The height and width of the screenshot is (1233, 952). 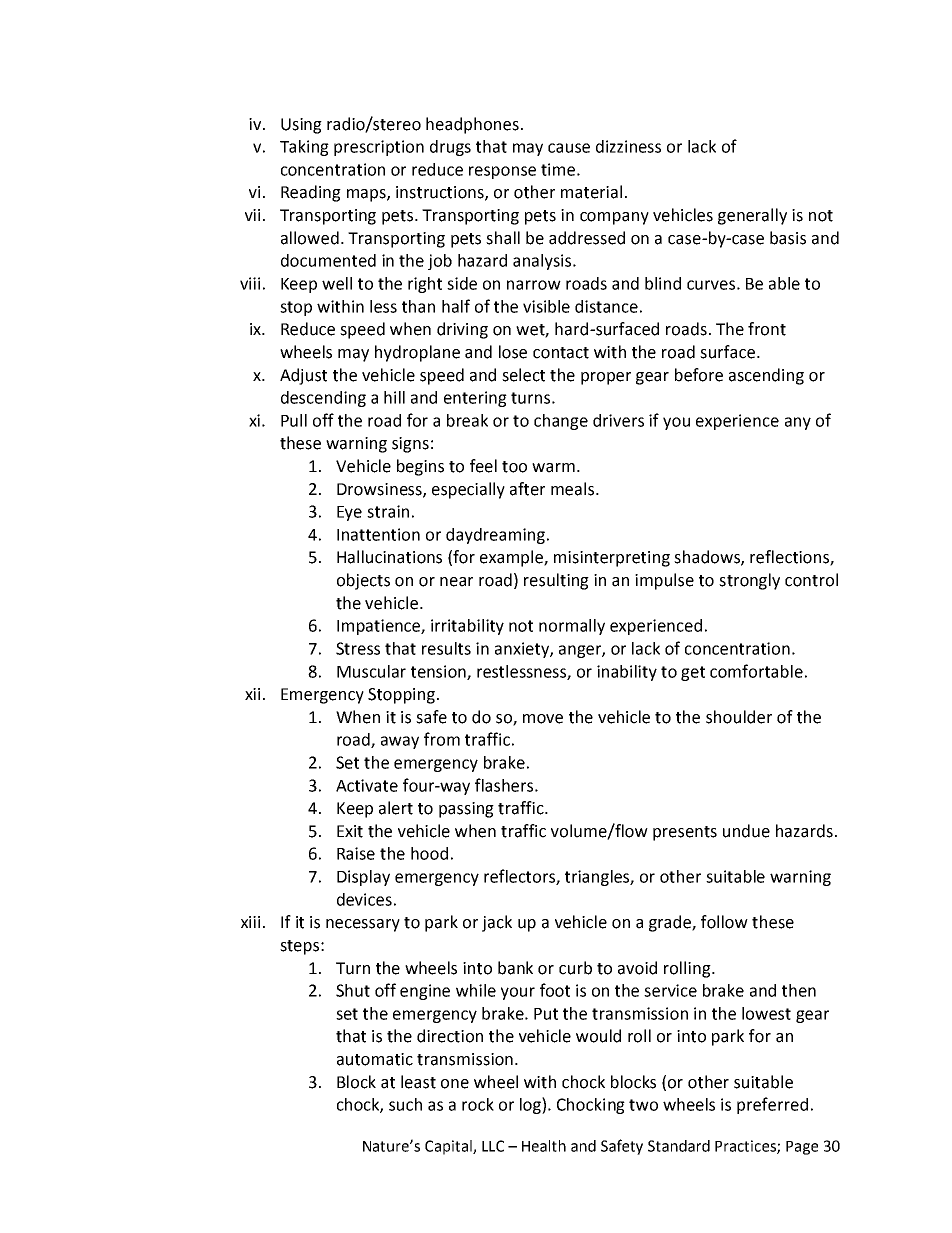 What do you see at coordinates (375, 1059) in the screenshot?
I see `automatic` at bounding box center [375, 1059].
